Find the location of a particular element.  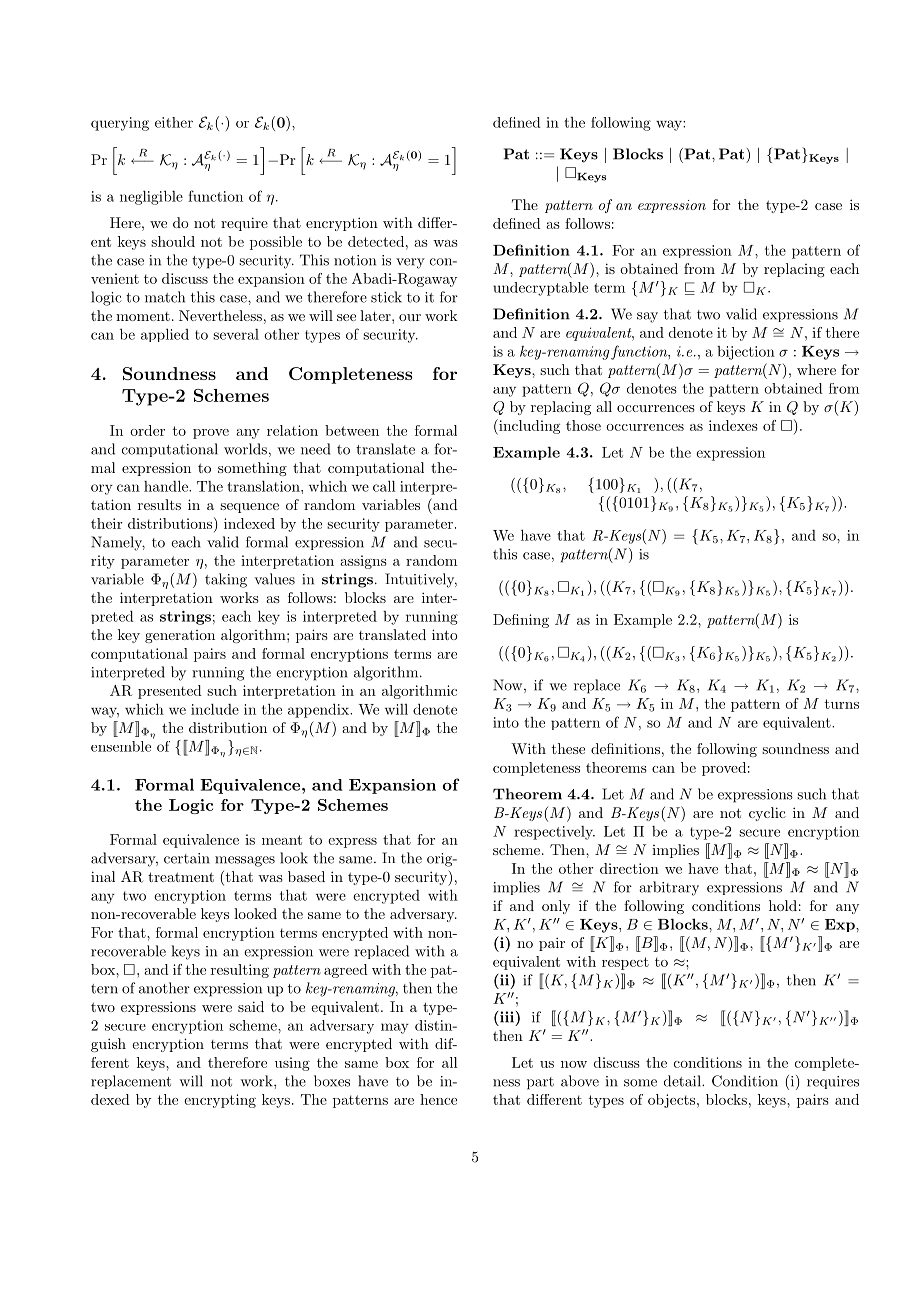

bijection is located at coordinates (746, 353).
